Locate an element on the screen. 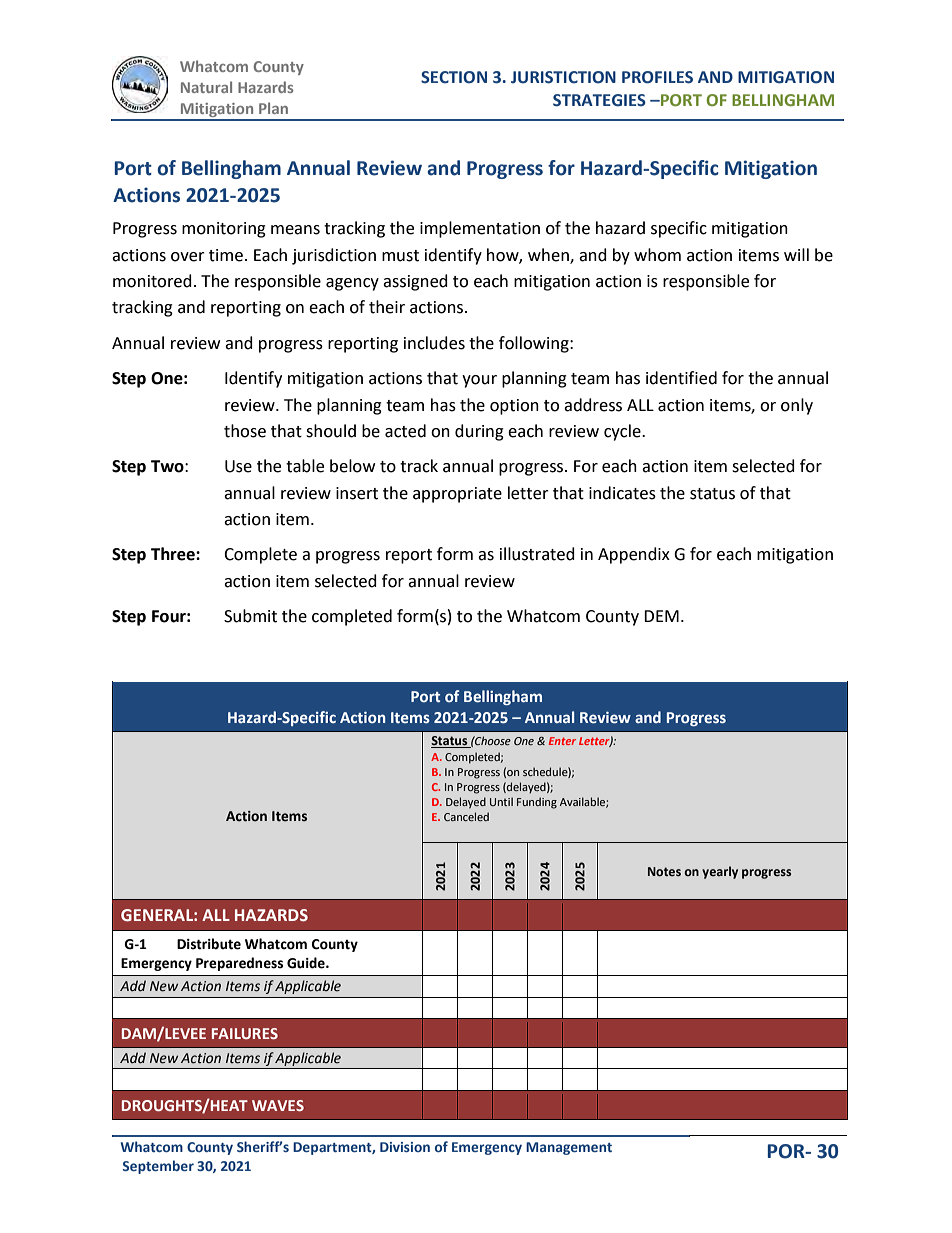 The height and width of the screenshot is (1233, 952). Division is located at coordinates (405, 1147).
